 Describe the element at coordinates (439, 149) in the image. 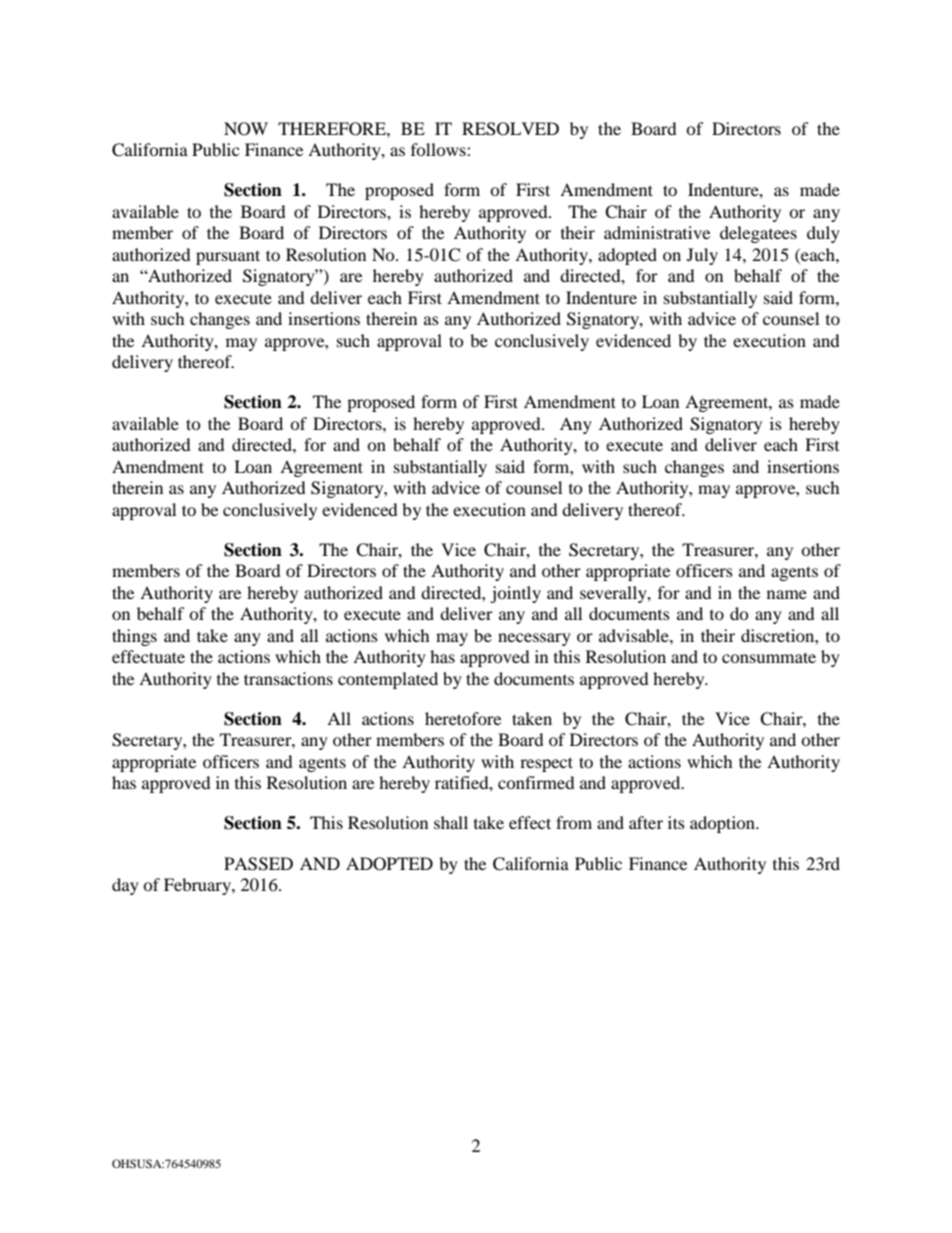

I see `follows` at that location.
